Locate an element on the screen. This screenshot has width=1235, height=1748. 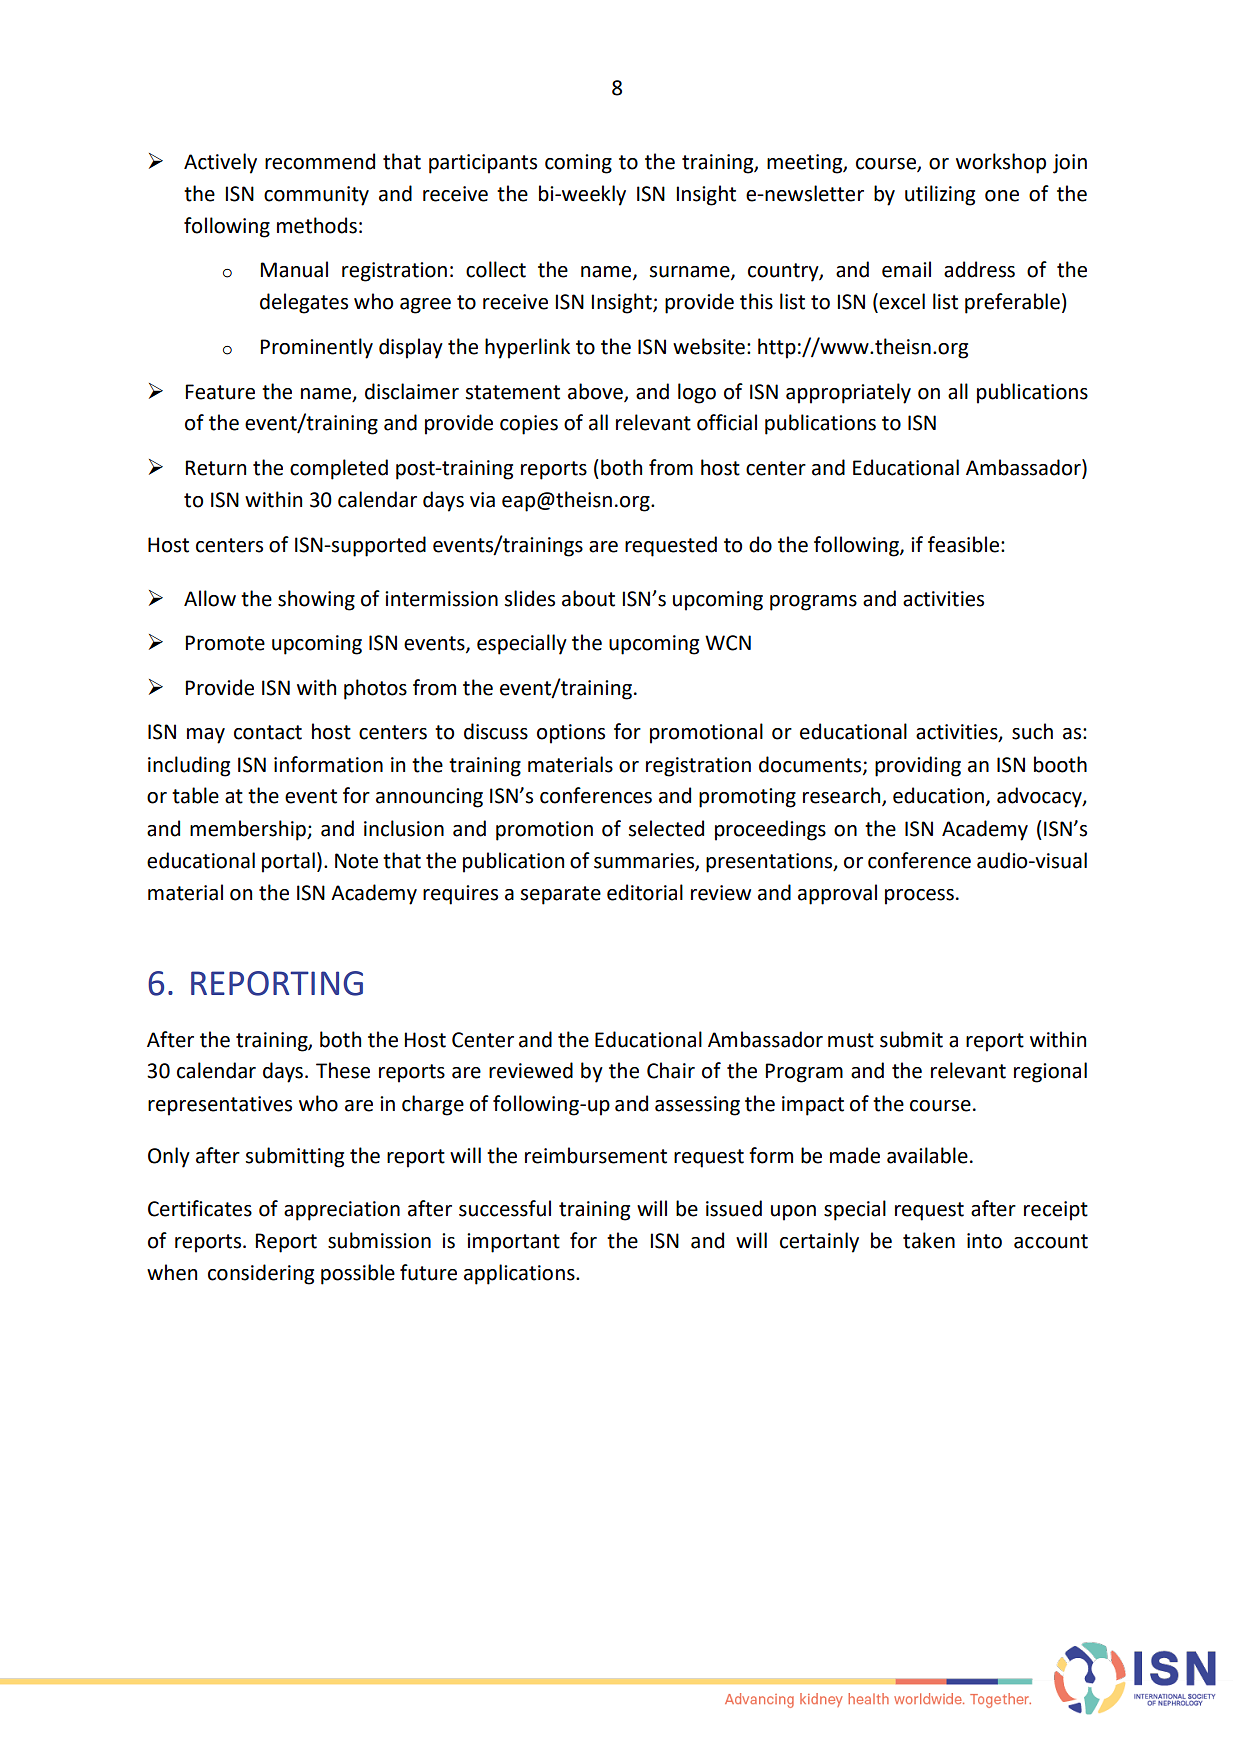
such is located at coordinates (1032, 731).
